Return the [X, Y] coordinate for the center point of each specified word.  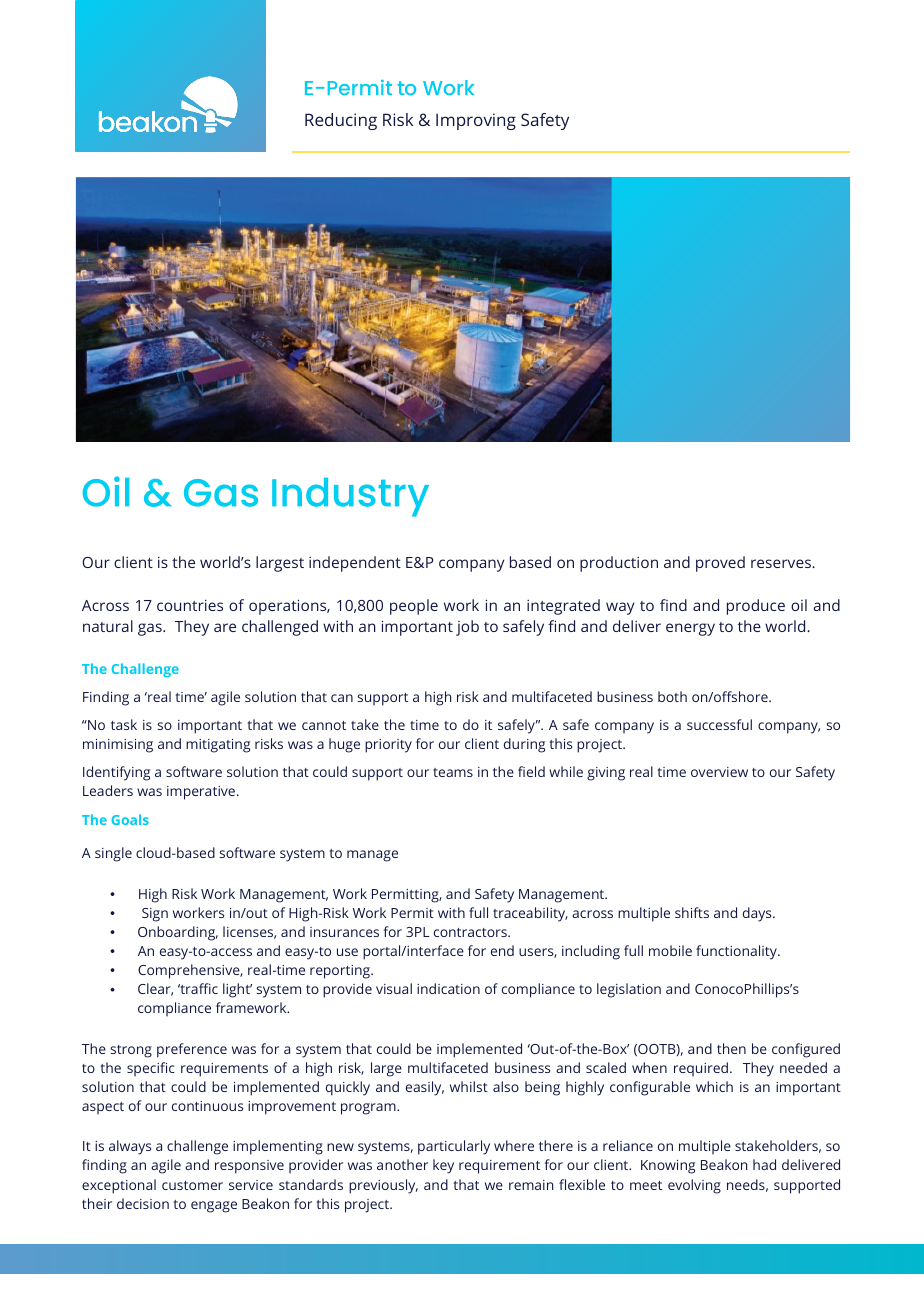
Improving [476, 121]
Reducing [341, 121]
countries [190, 605]
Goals [130, 819]
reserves [782, 563]
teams [453, 772]
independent [355, 564]
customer [192, 1185]
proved [720, 564]
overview [719, 772]
